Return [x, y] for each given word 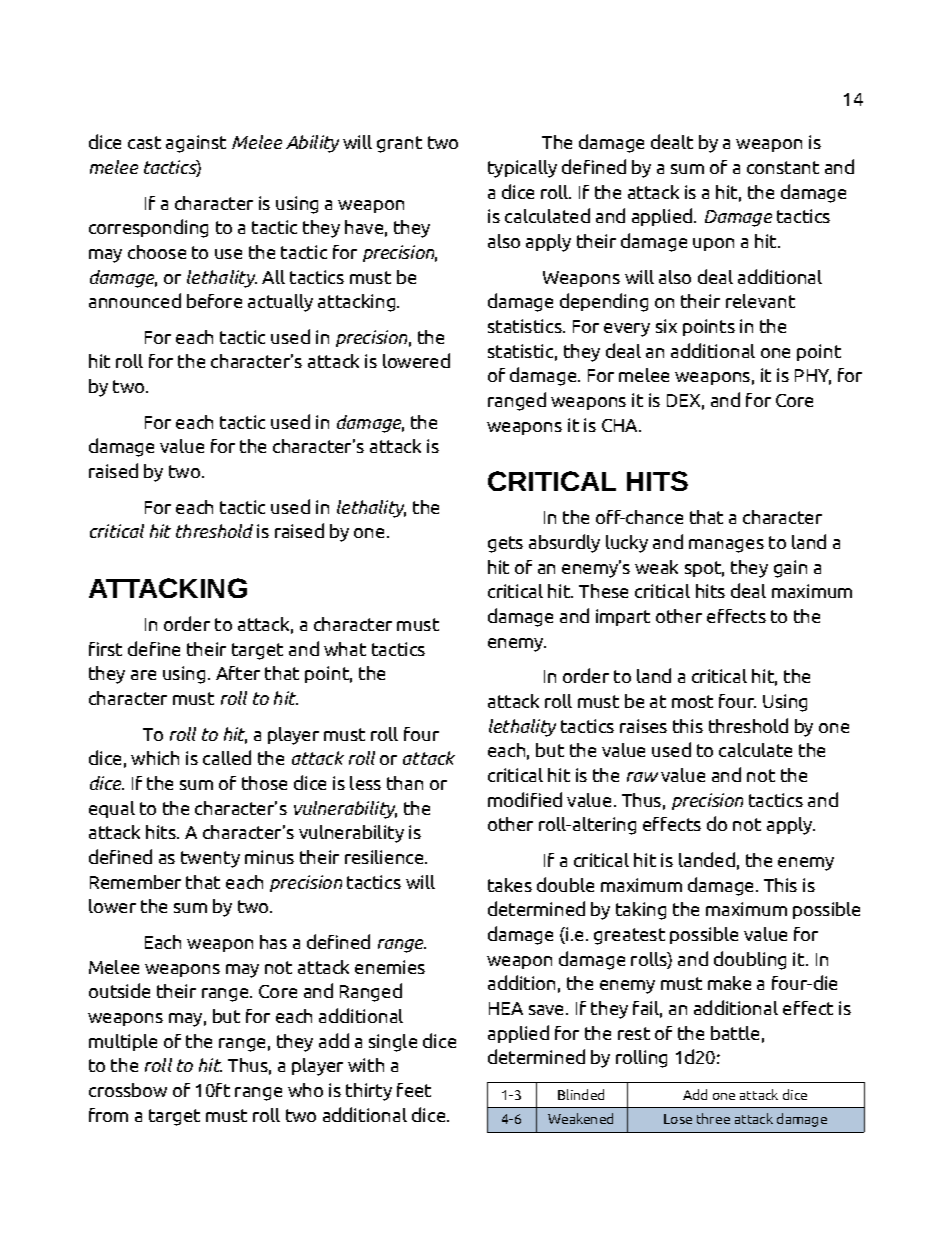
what [345, 649]
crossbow [128, 1090]
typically [522, 169]
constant [783, 167]
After [238, 673]
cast [144, 142]
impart [623, 617]
